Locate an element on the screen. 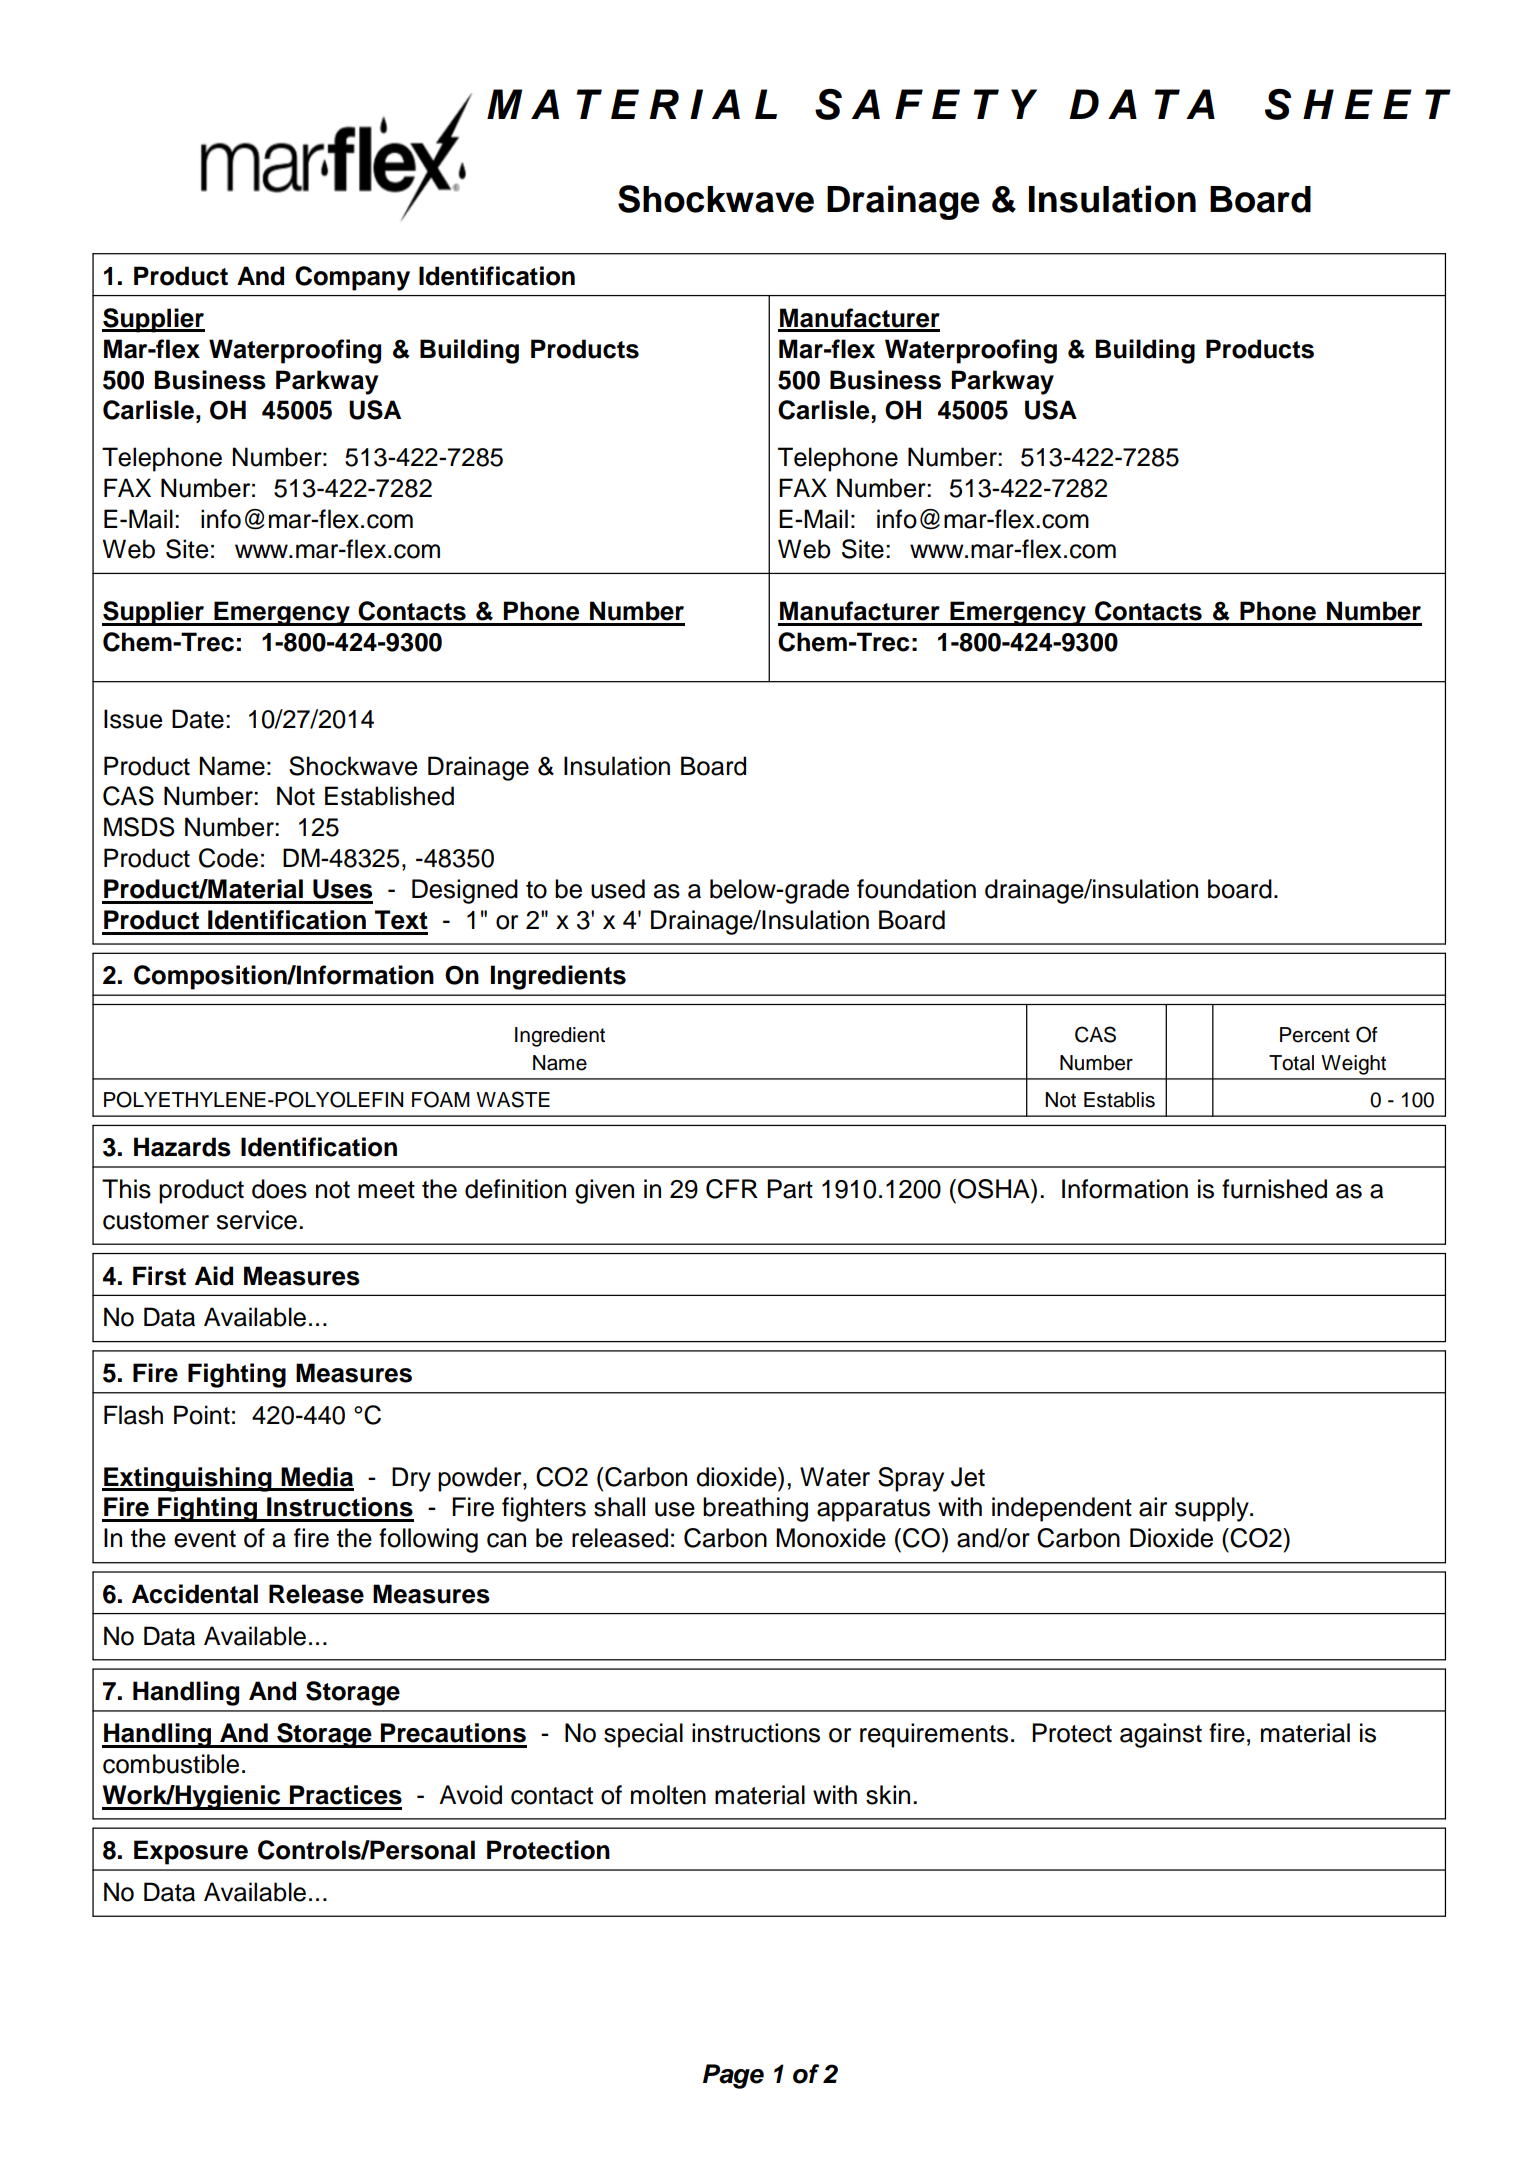 This screenshot has height=2176, width=1538. Company is located at coordinates (352, 278).
